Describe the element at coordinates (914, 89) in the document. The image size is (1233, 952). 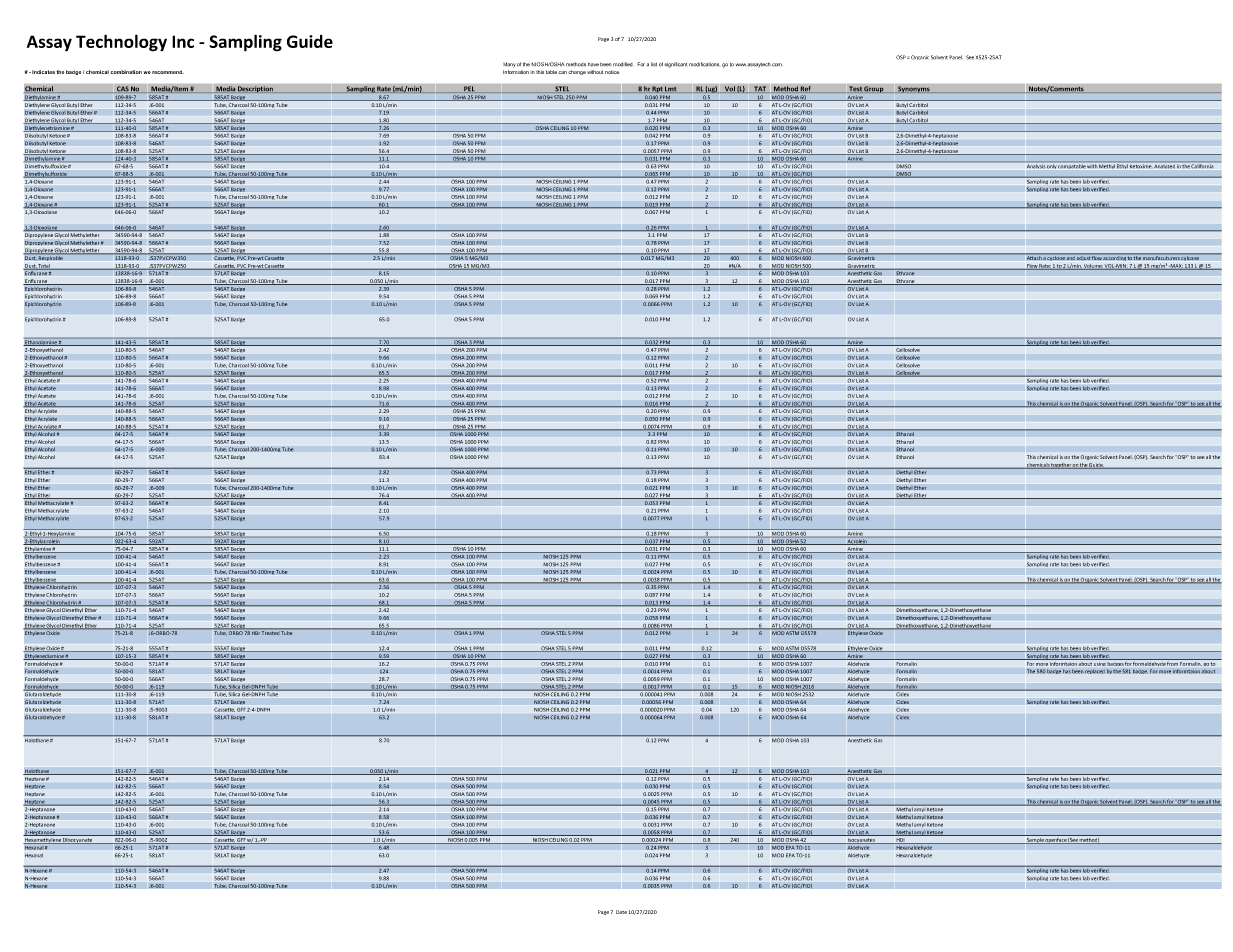
I see `Synonyms` at that location.
